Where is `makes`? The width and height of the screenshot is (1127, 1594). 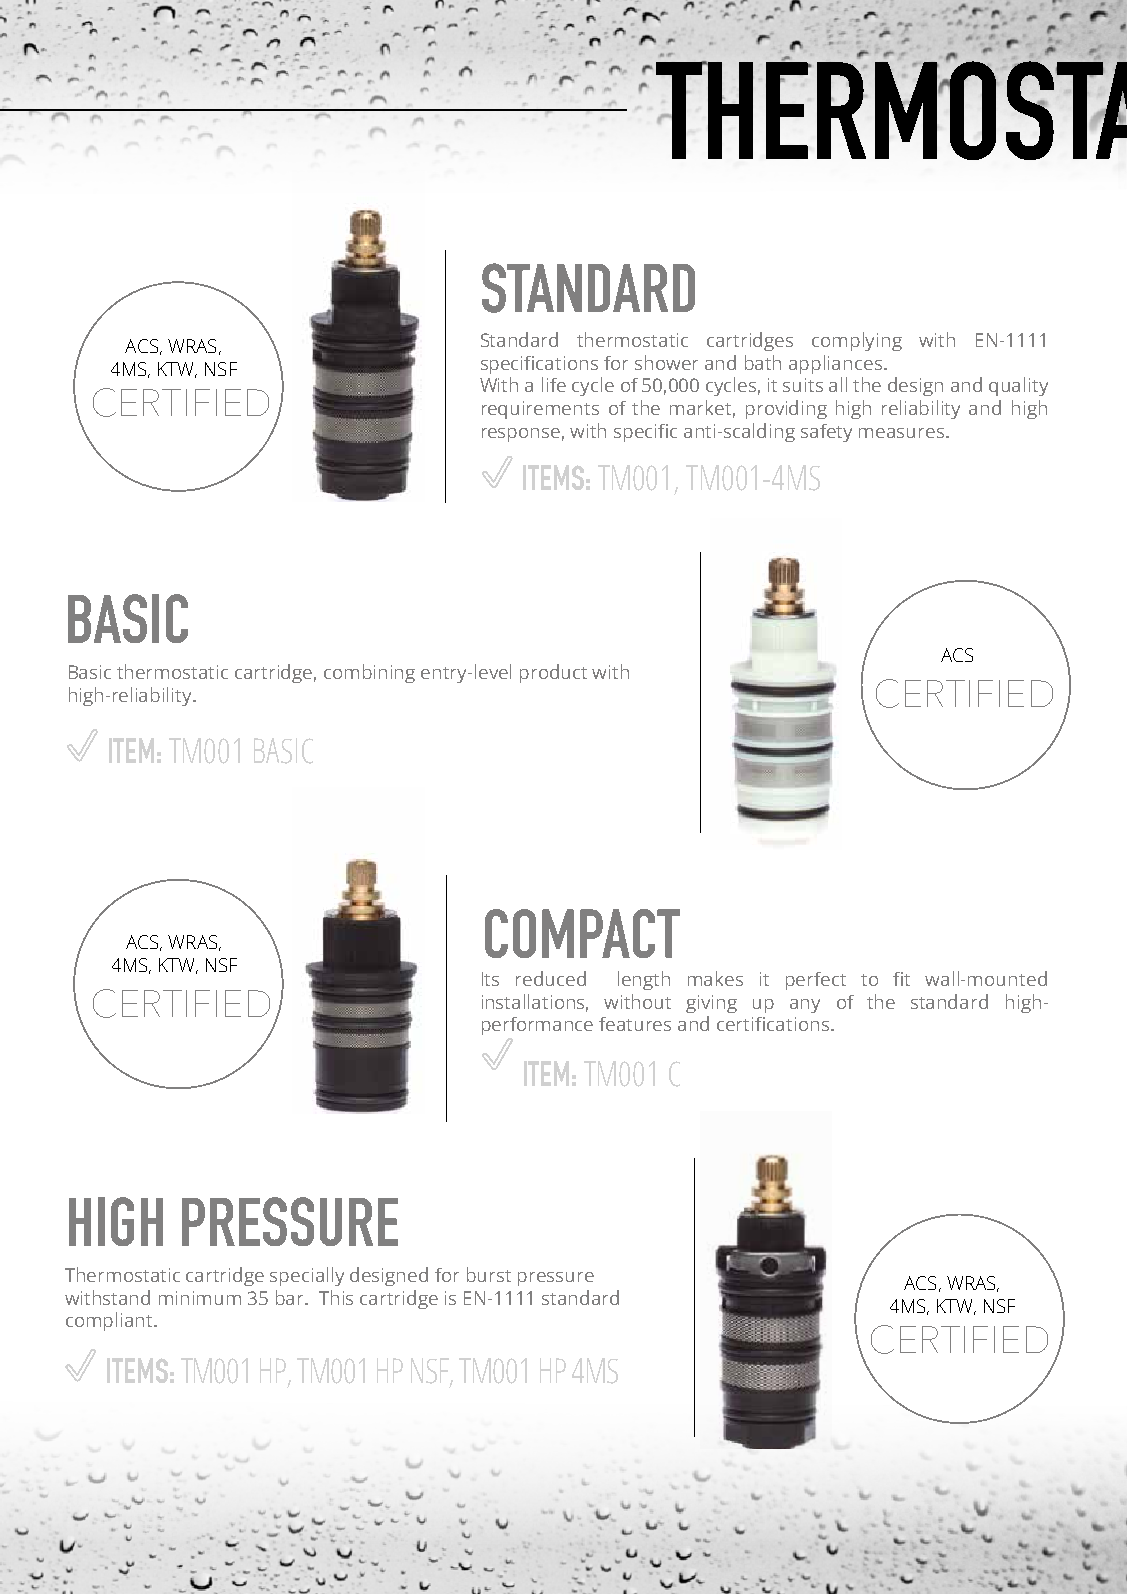 makes is located at coordinates (715, 978).
